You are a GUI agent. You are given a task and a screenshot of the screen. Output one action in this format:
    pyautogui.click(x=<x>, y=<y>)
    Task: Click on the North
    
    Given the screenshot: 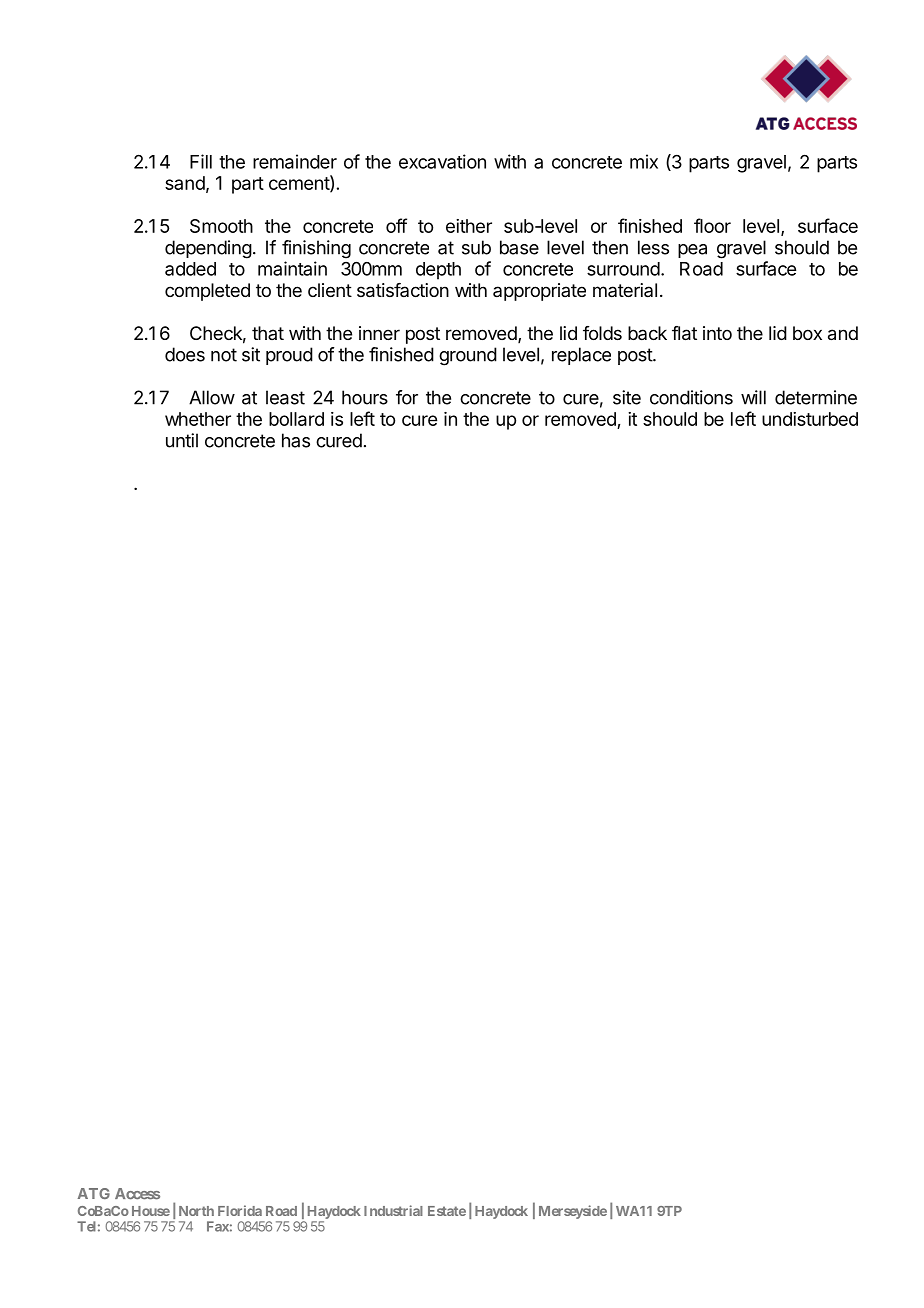 What is the action you would take?
    pyautogui.click(x=196, y=1211)
